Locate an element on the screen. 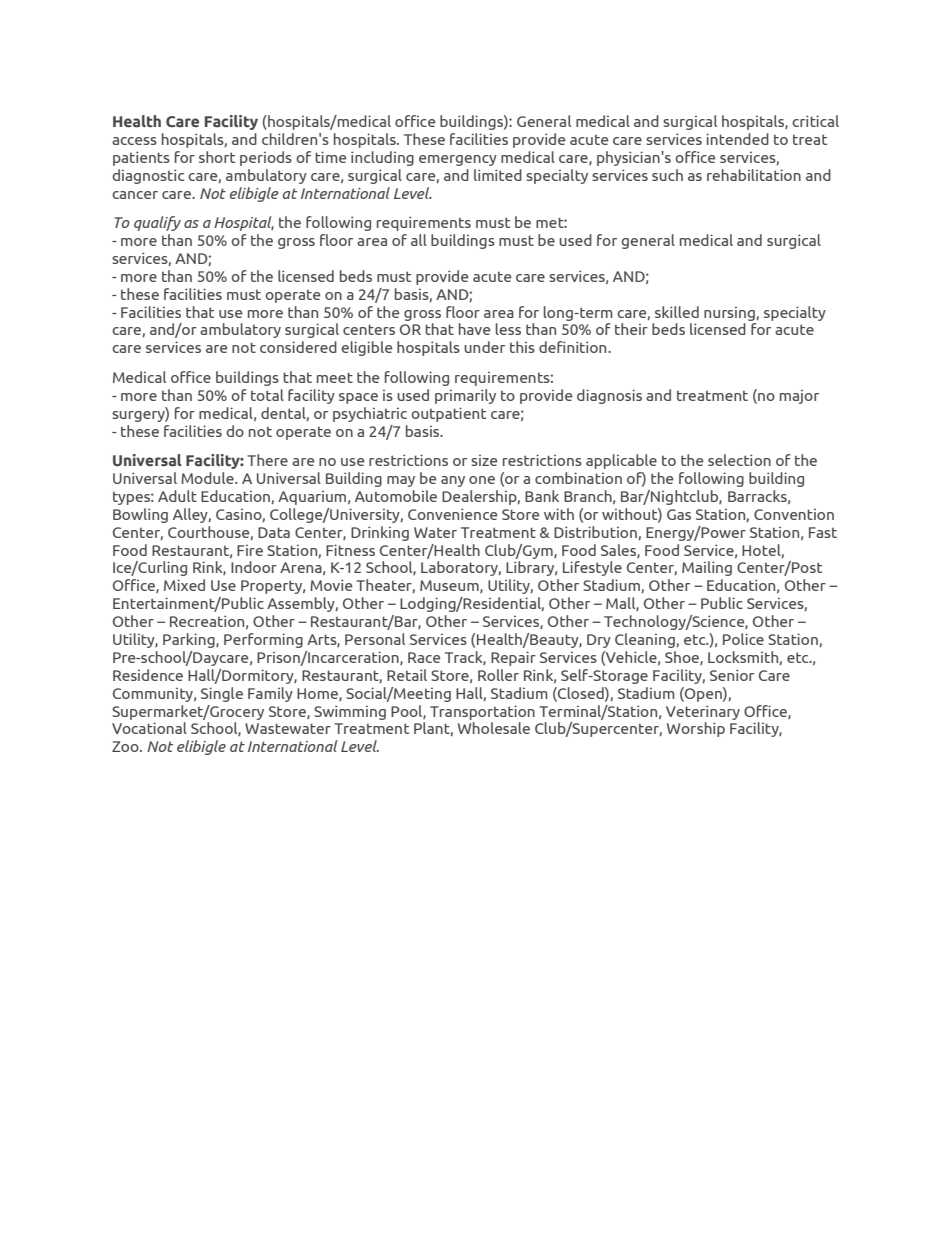 This screenshot has height=1233, width=952. considered is located at coordinates (298, 347).
